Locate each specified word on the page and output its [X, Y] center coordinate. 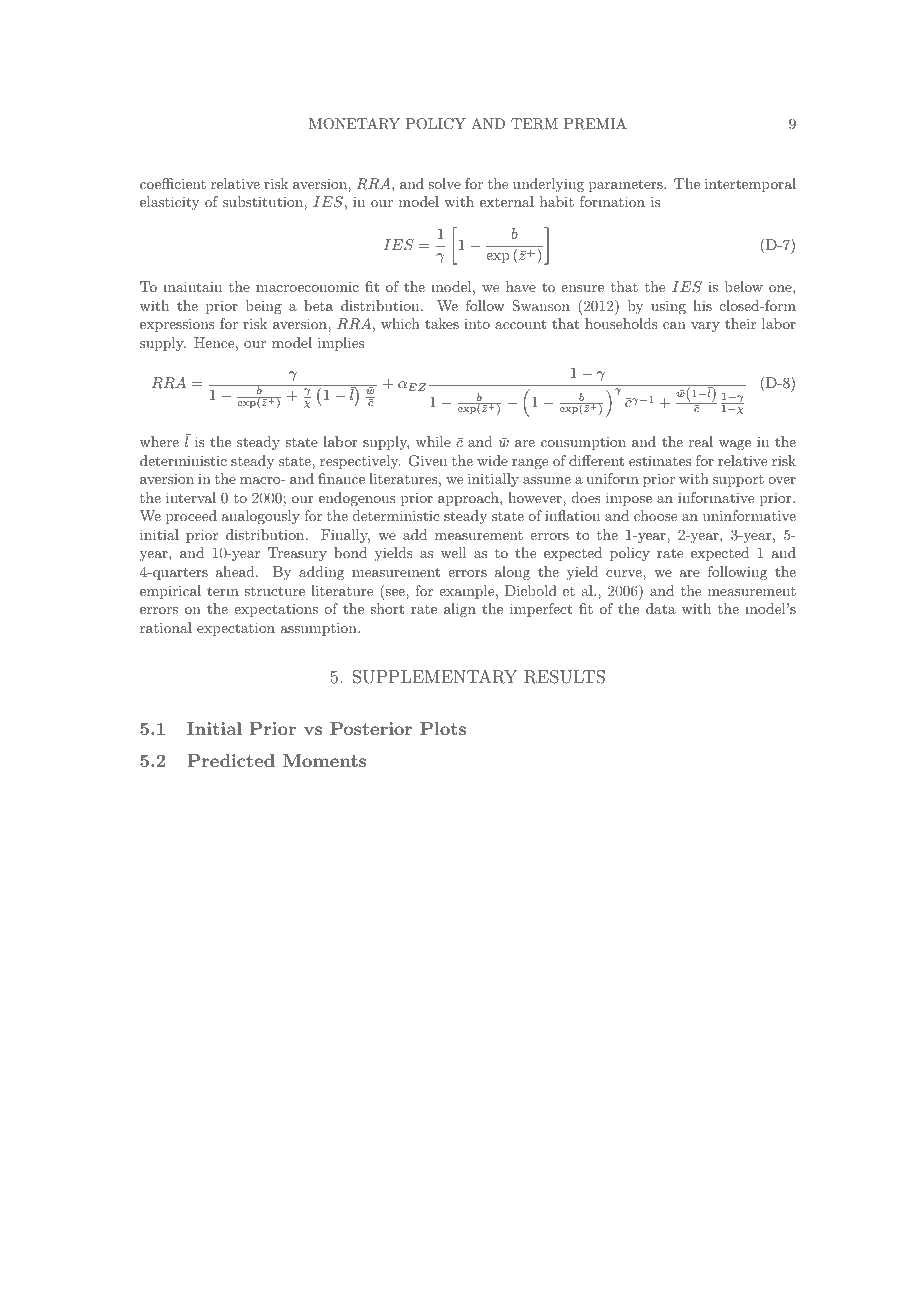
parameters [627, 185]
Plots [443, 728]
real [701, 441]
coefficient [173, 183]
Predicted [231, 760]
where [159, 441]
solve [444, 183]
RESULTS [564, 677]
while [433, 441]
